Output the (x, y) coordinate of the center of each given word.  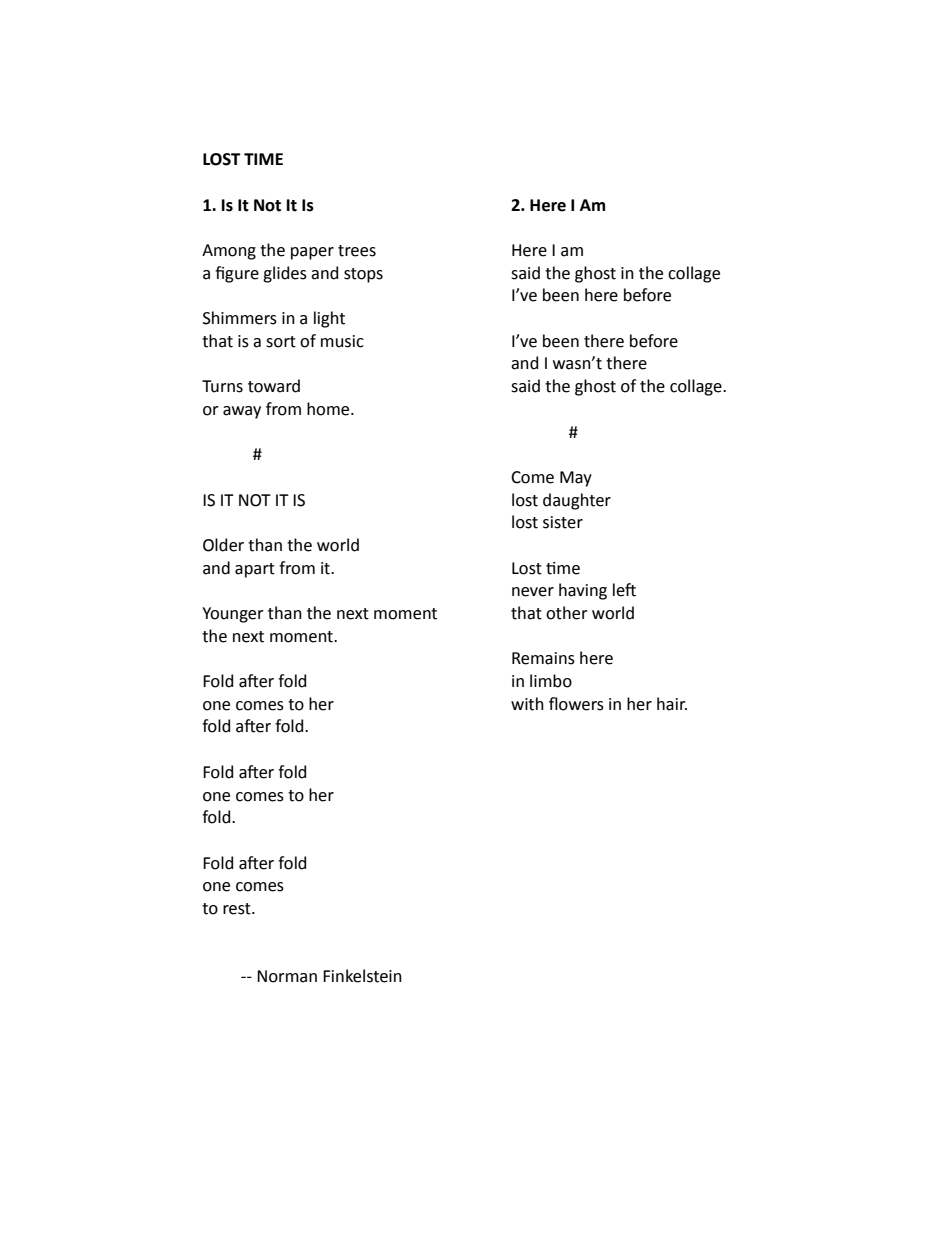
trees (357, 251)
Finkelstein (362, 976)
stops (363, 275)
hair (672, 704)
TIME (263, 159)
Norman (287, 976)
